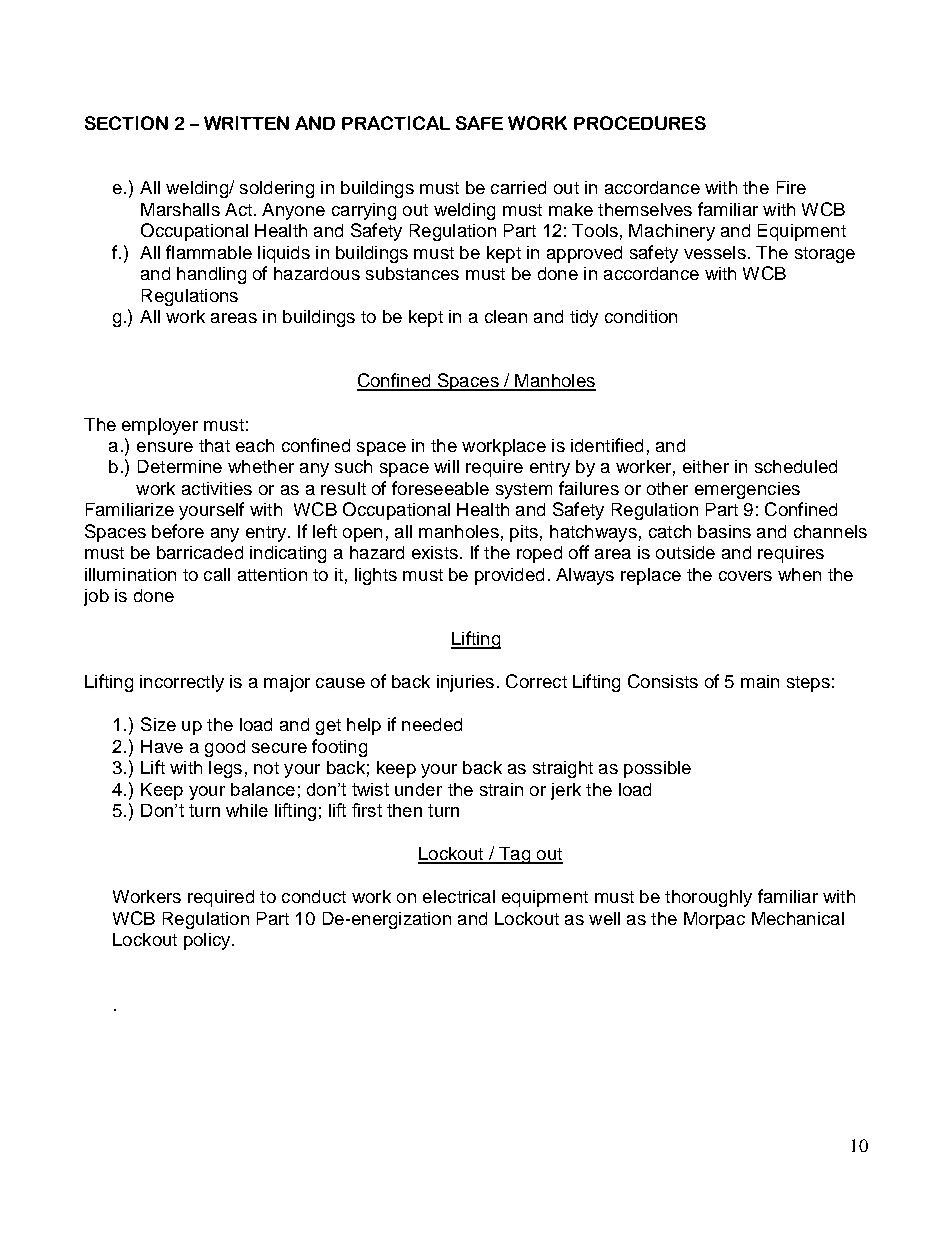 The width and height of the document is (952, 1233). What do you see at coordinates (126, 123) in the document?
I see `SECTION` at bounding box center [126, 123].
